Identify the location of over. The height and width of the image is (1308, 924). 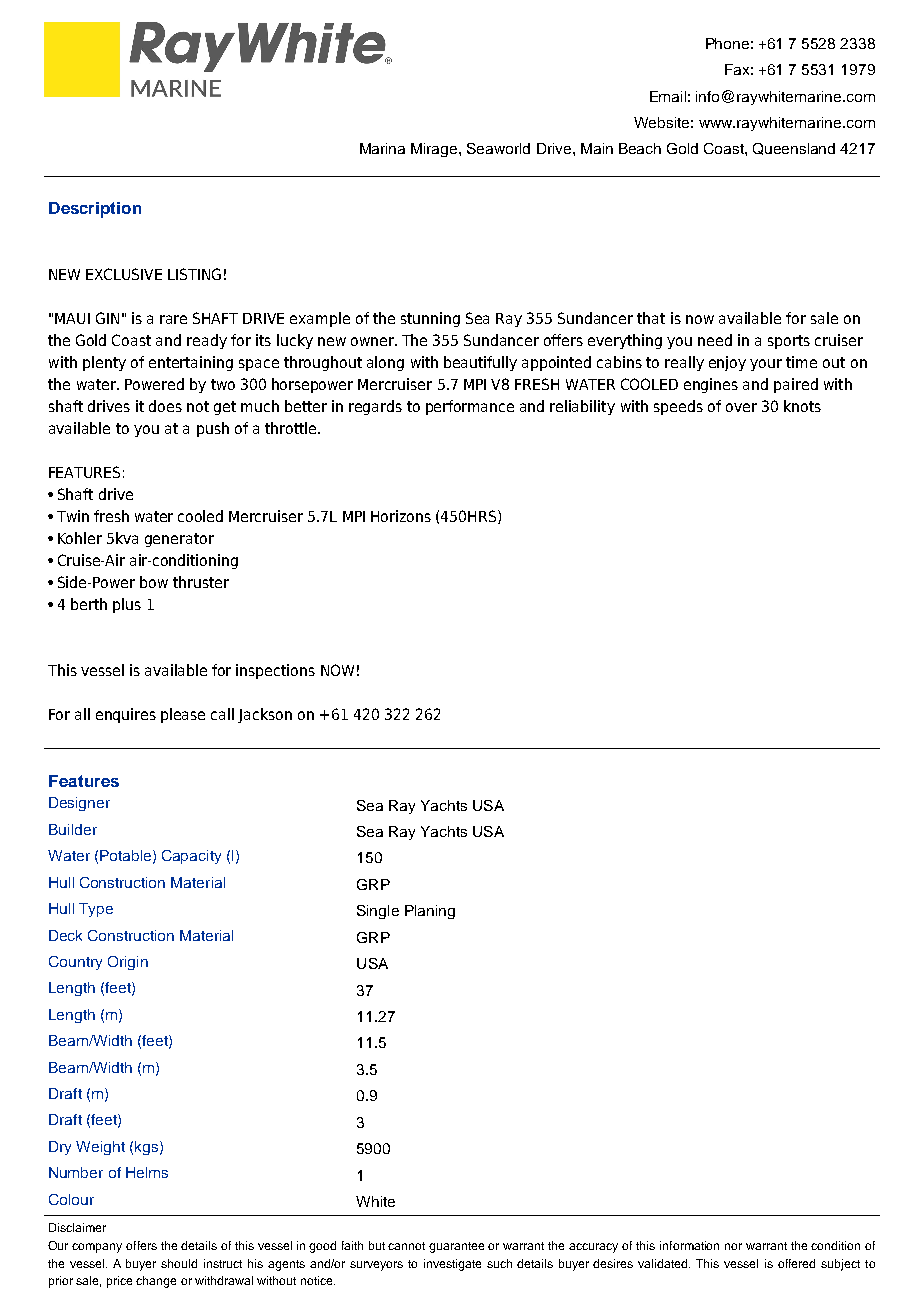
(741, 407).
